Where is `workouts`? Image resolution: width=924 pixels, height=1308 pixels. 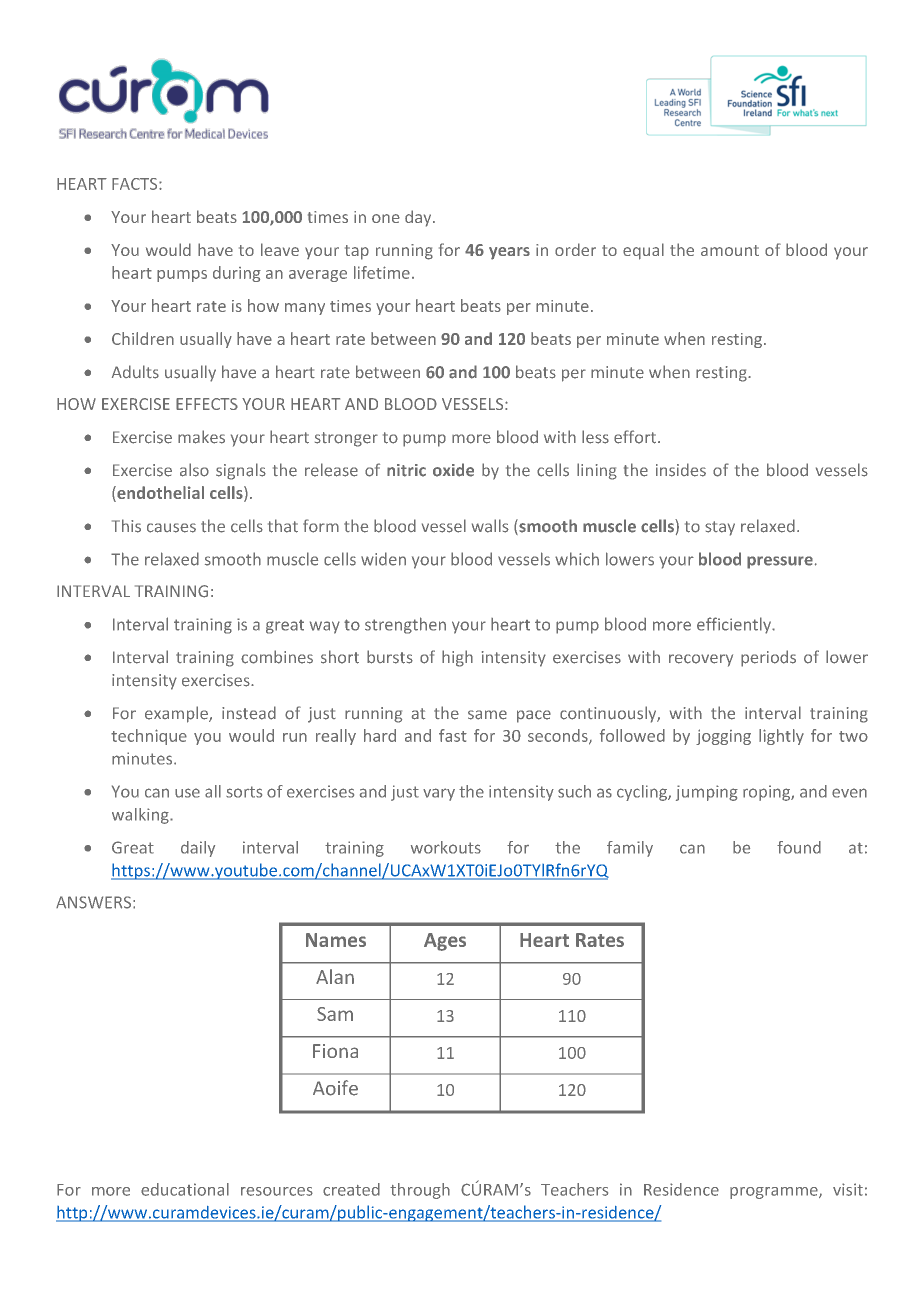 workouts is located at coordinates (446, 847).
